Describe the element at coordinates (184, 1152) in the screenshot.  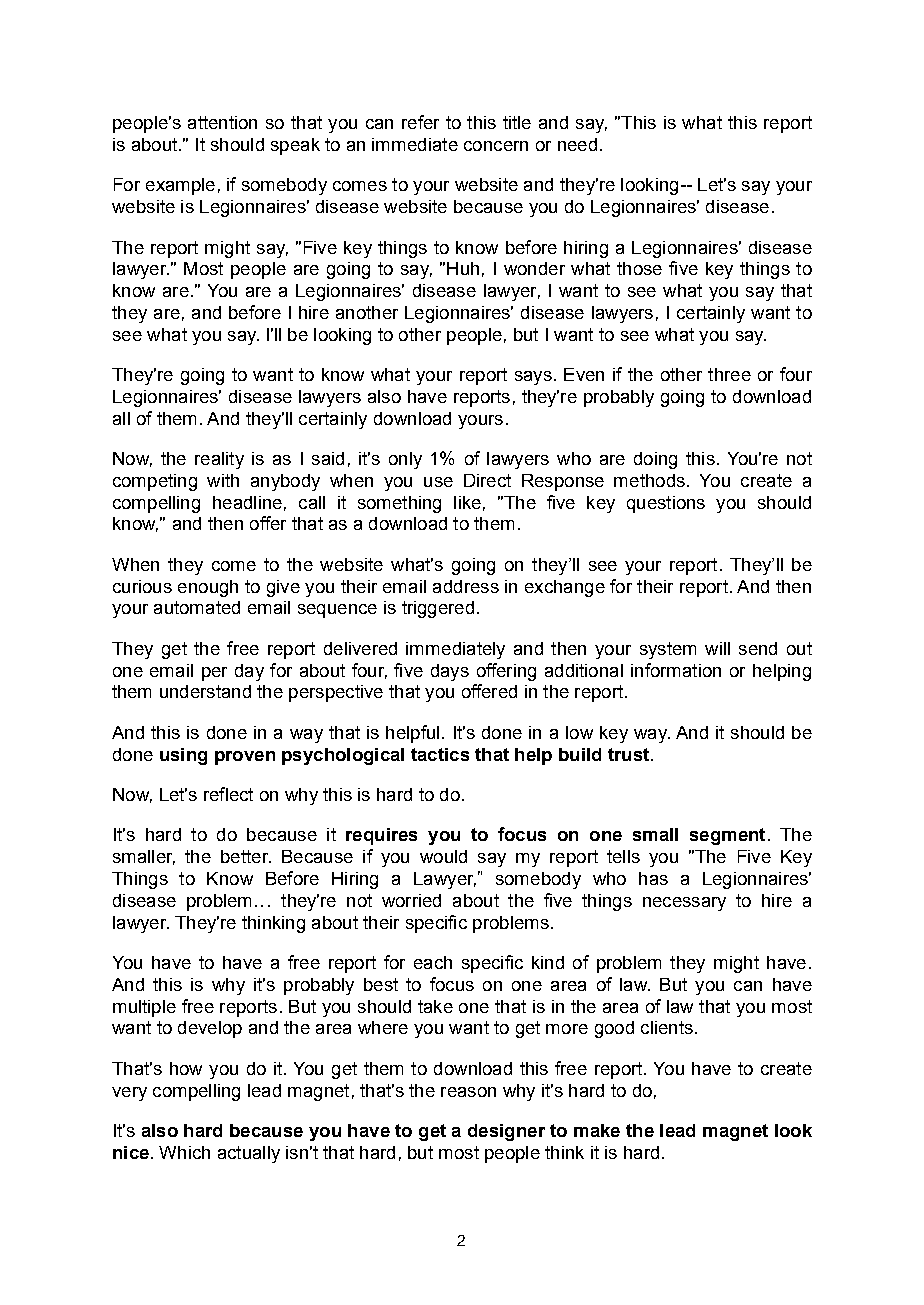
I see `Which` at that location.
